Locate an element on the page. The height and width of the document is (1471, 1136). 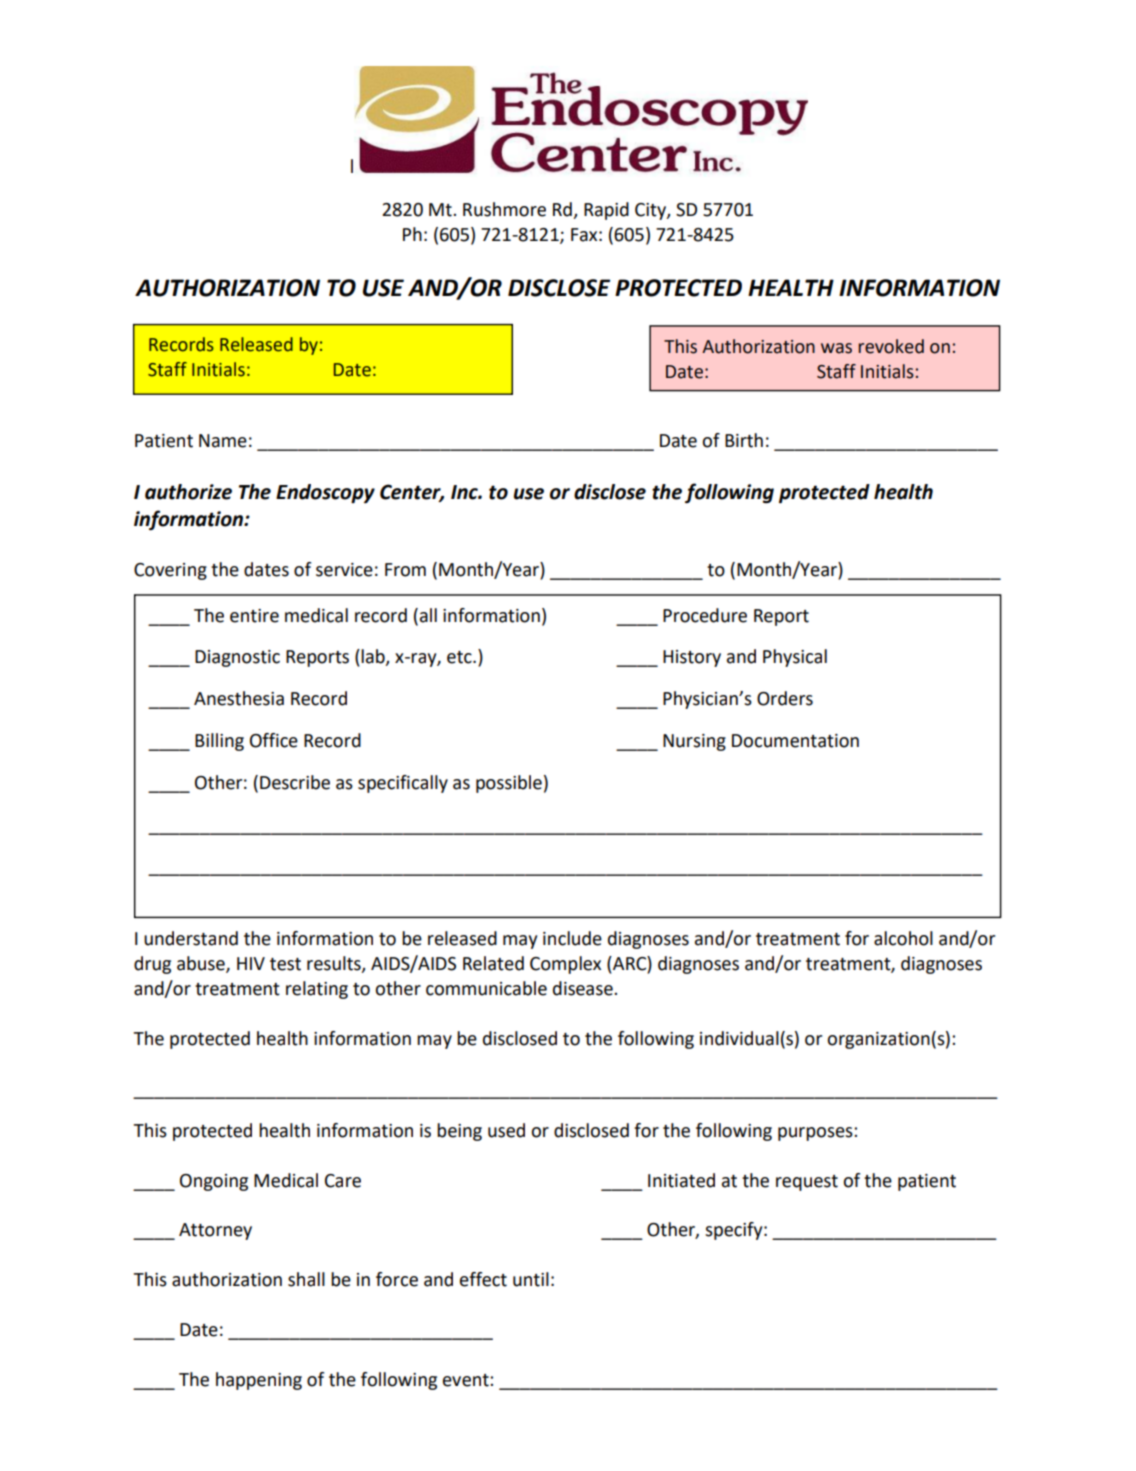
etc is located at coordinates (460, 657).
